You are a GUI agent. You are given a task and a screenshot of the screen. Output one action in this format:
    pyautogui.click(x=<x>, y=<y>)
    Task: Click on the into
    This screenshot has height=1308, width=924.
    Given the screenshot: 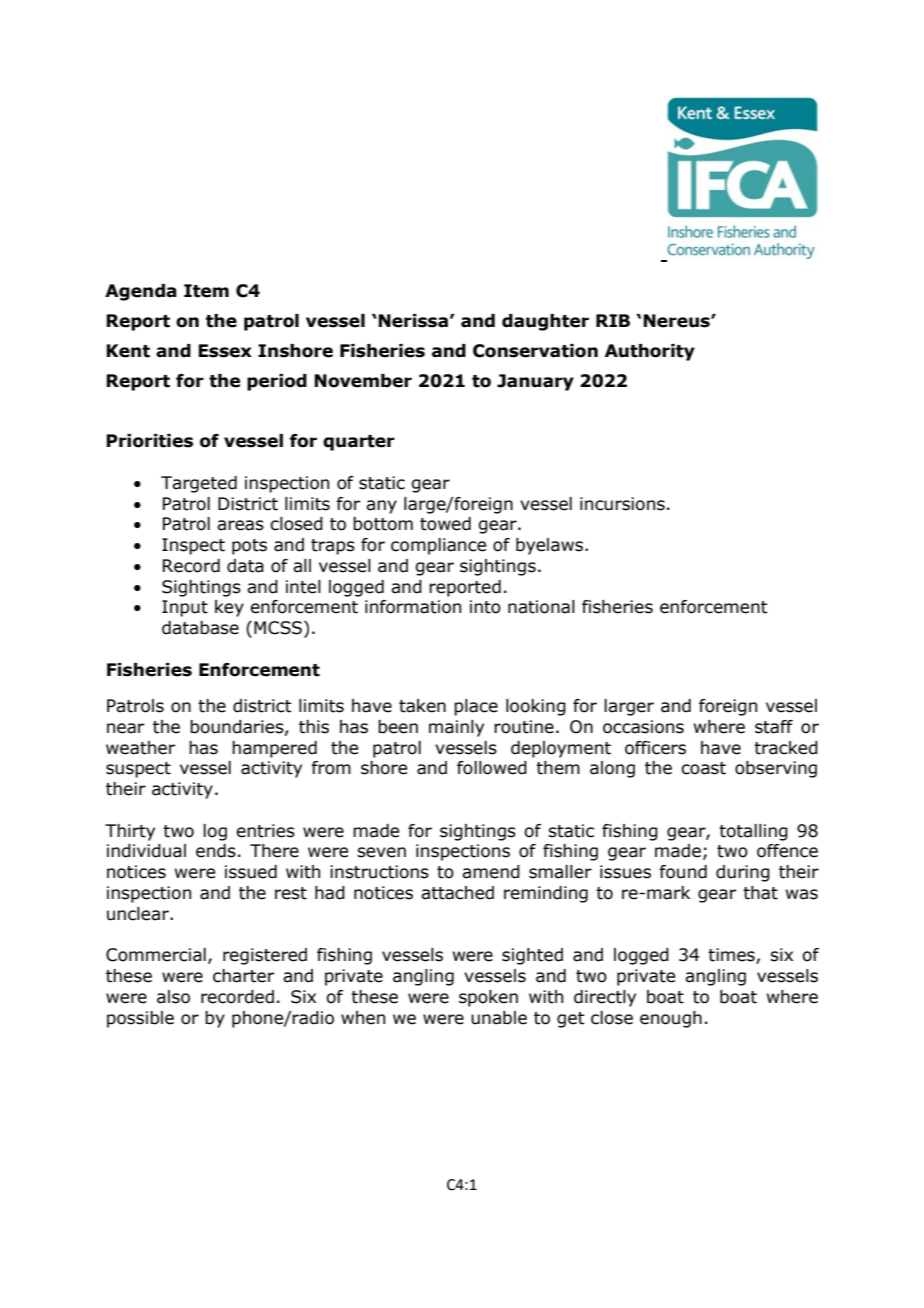 What is the action you would take?
    pyautogui.click(x=485, y=607)
